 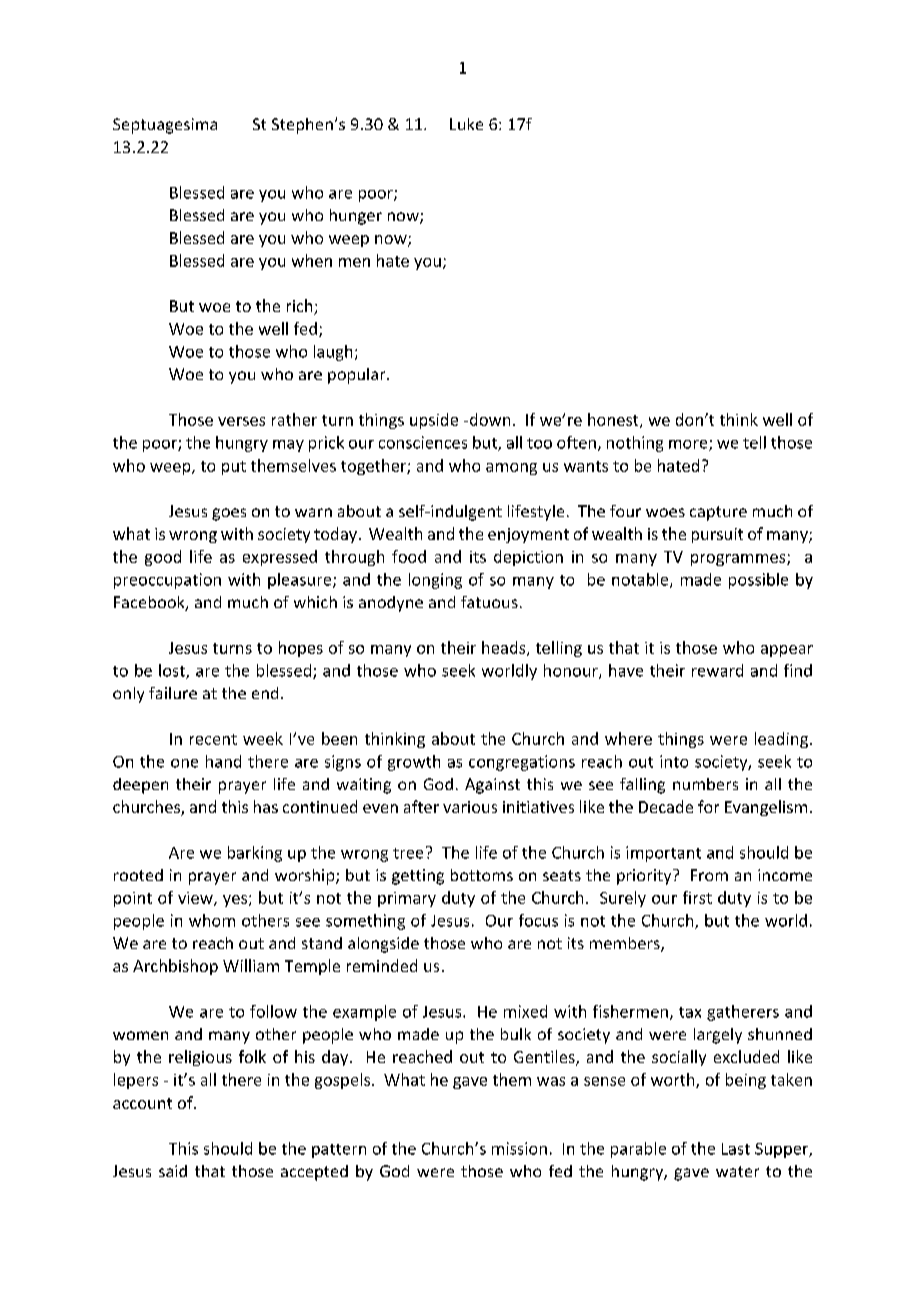 What do you see at coordinates (470, 807) in the screenshot?
I see `various` at bounding box center [470, 807].
